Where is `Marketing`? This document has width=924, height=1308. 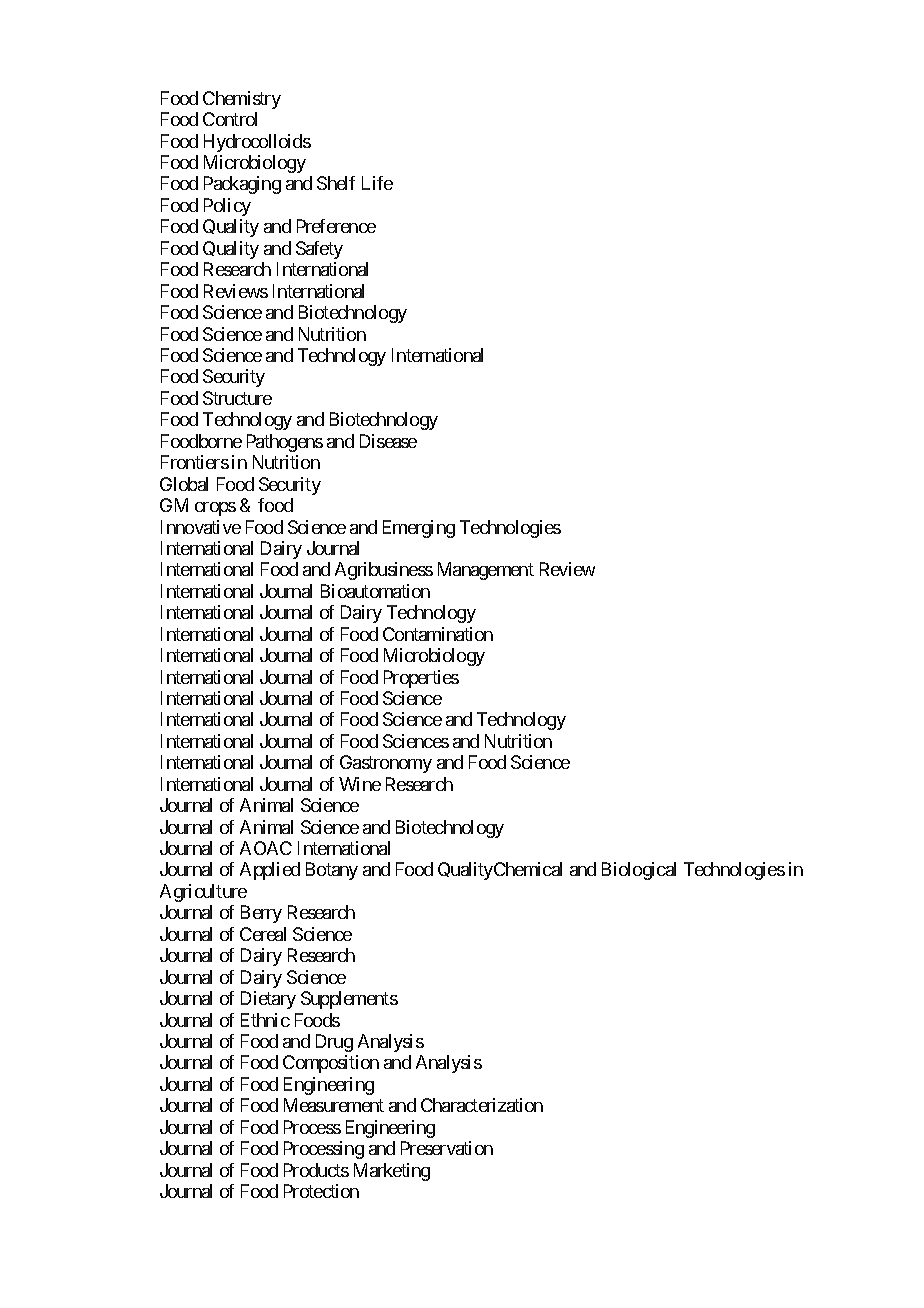
Marketing is located at coordinates (392, 1172).
